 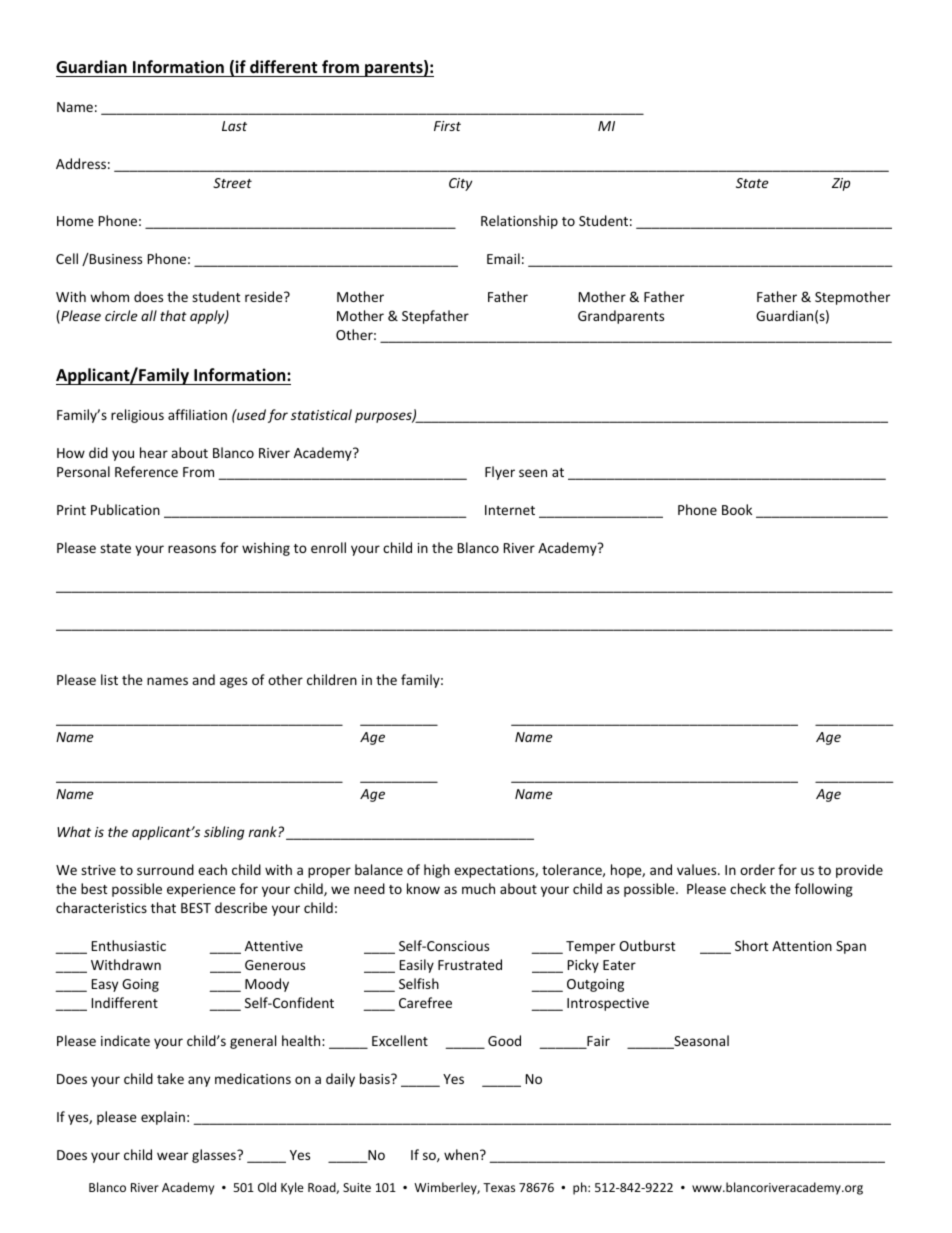 What do you see at coordinates (462, 1154) in the document?
I see `when` at bounding box center [462, 1154].
